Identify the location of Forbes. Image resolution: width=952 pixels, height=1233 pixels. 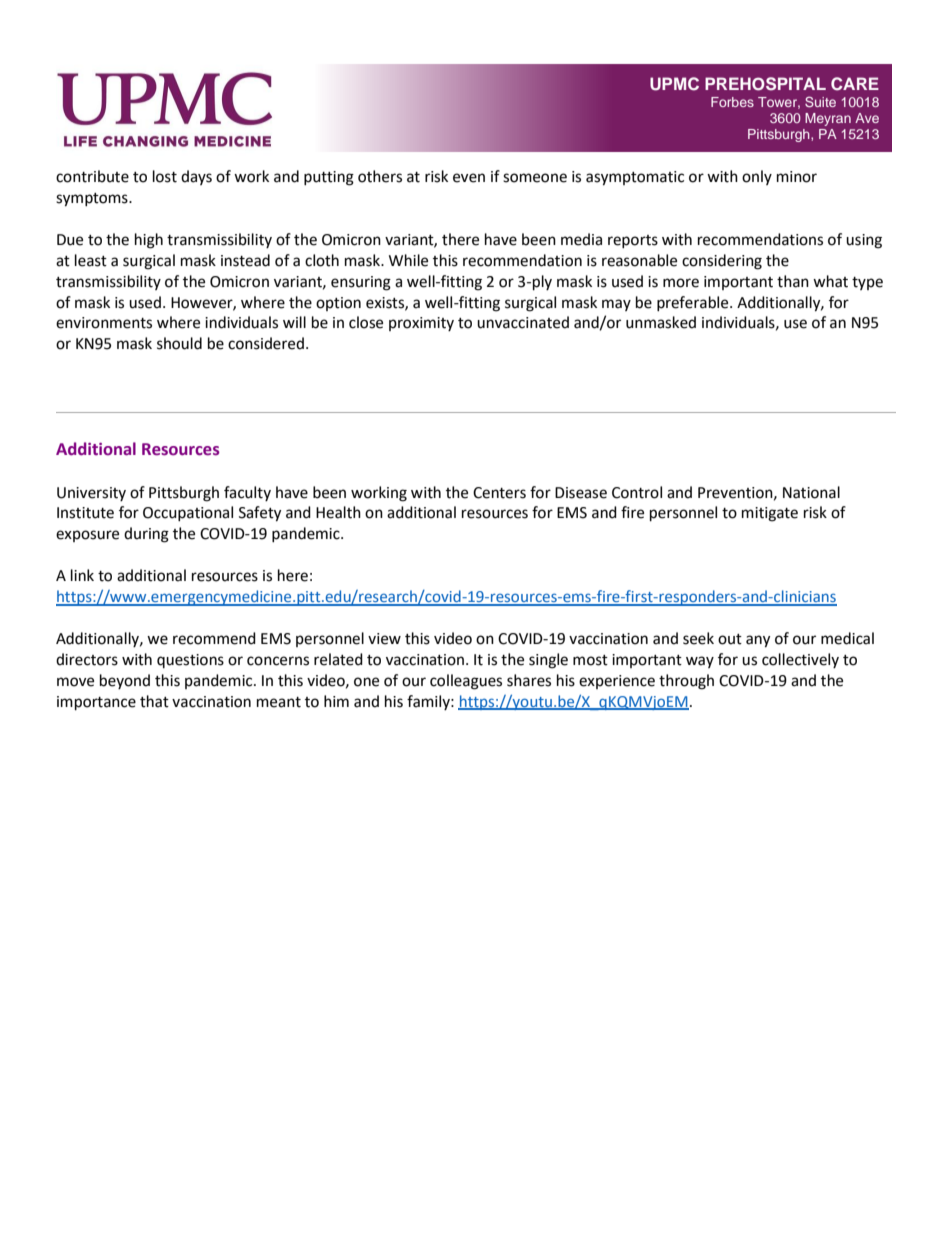
(732, 102).
